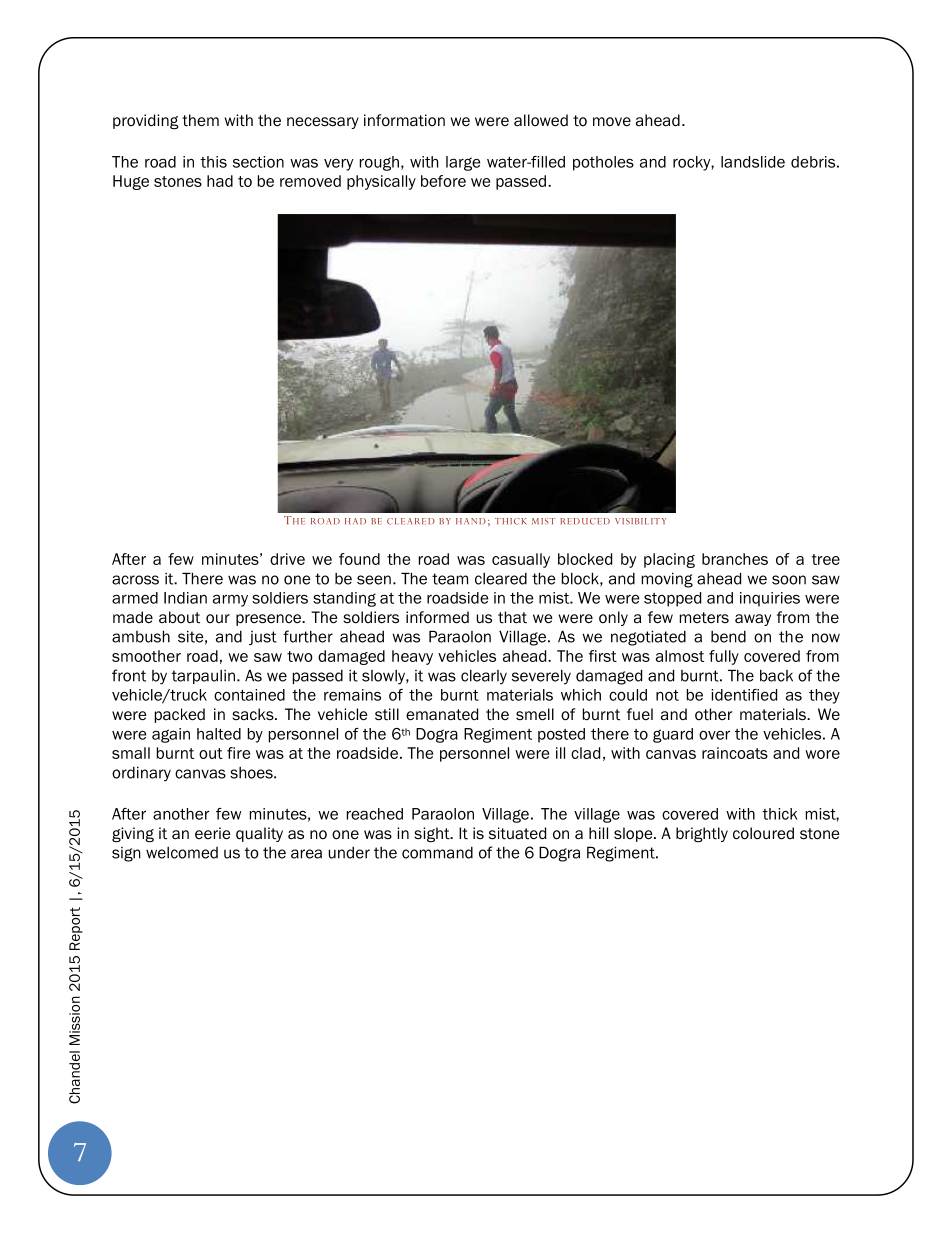 This screenshot has width=952, height=1233. Describe the element at coordinates (585, 521) in the screenshot. I see `REDUCED` at that location.
